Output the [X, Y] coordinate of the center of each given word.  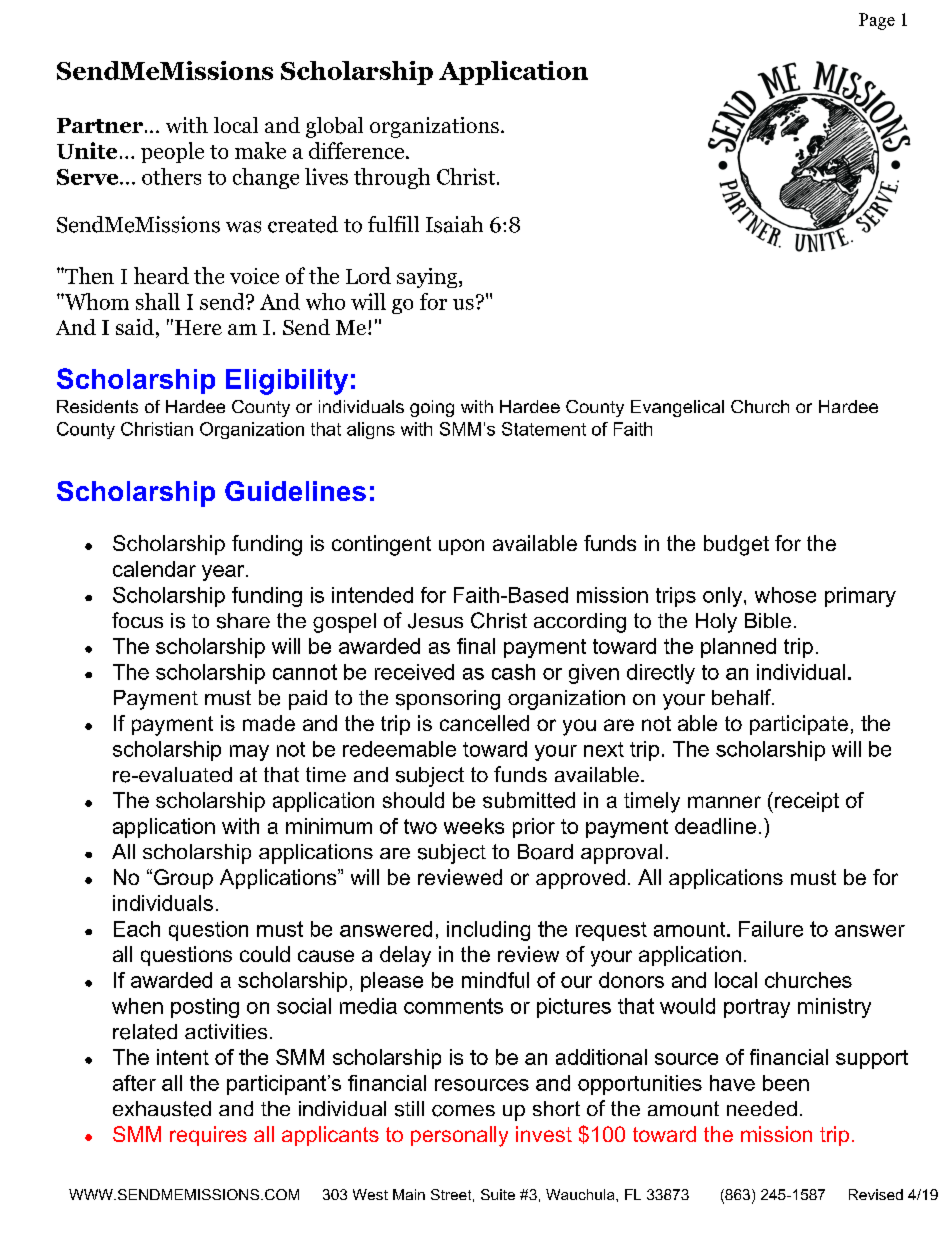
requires [208, 1136]
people [172, 152]
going [432, 408]
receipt [807, 802]
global [334, 127]
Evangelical [677, 408]
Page [877, 21]
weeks [474, 826]
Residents [97, 406]
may [249, 753]
